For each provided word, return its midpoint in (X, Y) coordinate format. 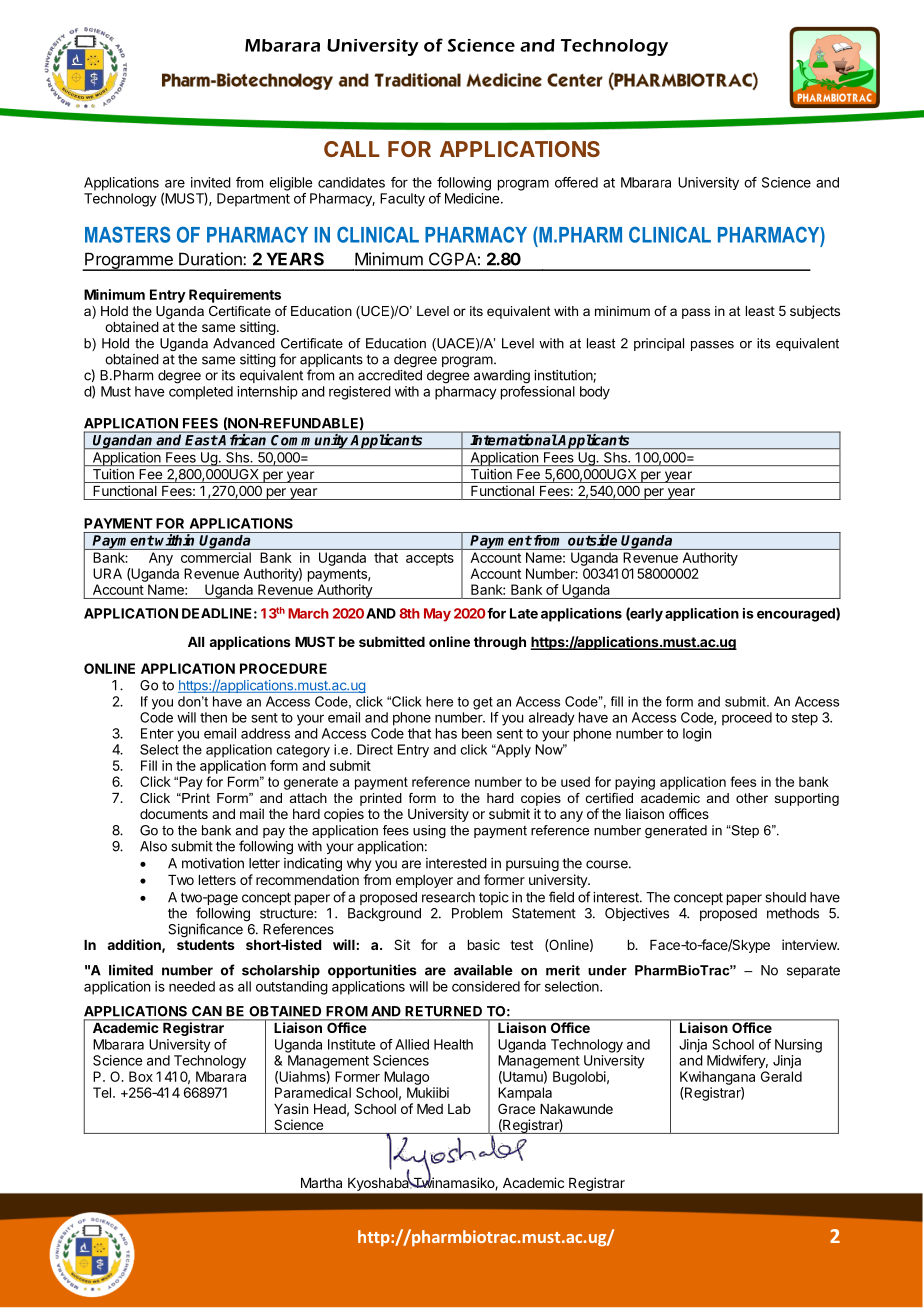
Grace (516, 1108)
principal (659, 344)
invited (211, 182)
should (785, 897)
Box (141, 1076)
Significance (205, 930)
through (500, 643)
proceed (747, 719)
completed (201, 393)
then (213, 717)
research (448, 897)
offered (576, 182)
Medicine (473, 198)
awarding (502, 377)
